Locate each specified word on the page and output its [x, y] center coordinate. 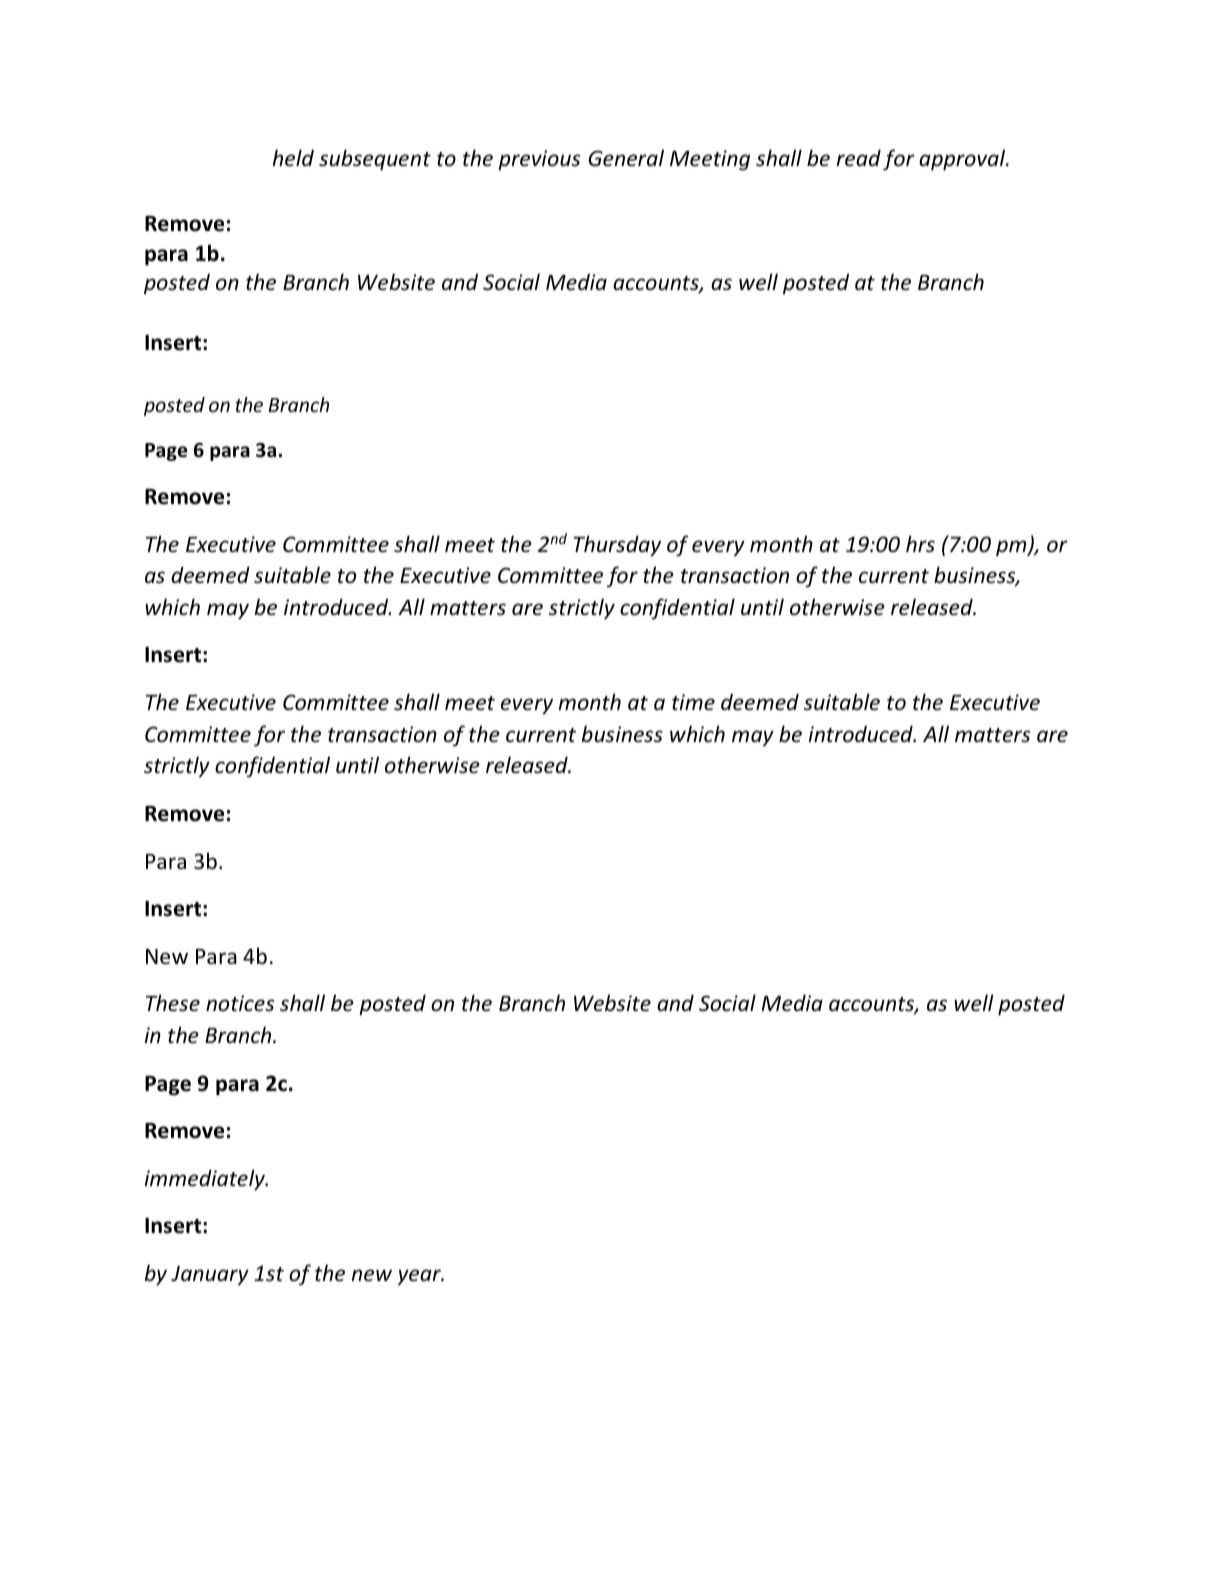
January [210, 1276]
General [626, 158]
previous [539, 160]
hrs [920, 544]
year [420, 1277]
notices [240, 1003]
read [859, 158]
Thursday [617, 546]
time [693, 702]
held [293, 158]
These [173, 1003]
